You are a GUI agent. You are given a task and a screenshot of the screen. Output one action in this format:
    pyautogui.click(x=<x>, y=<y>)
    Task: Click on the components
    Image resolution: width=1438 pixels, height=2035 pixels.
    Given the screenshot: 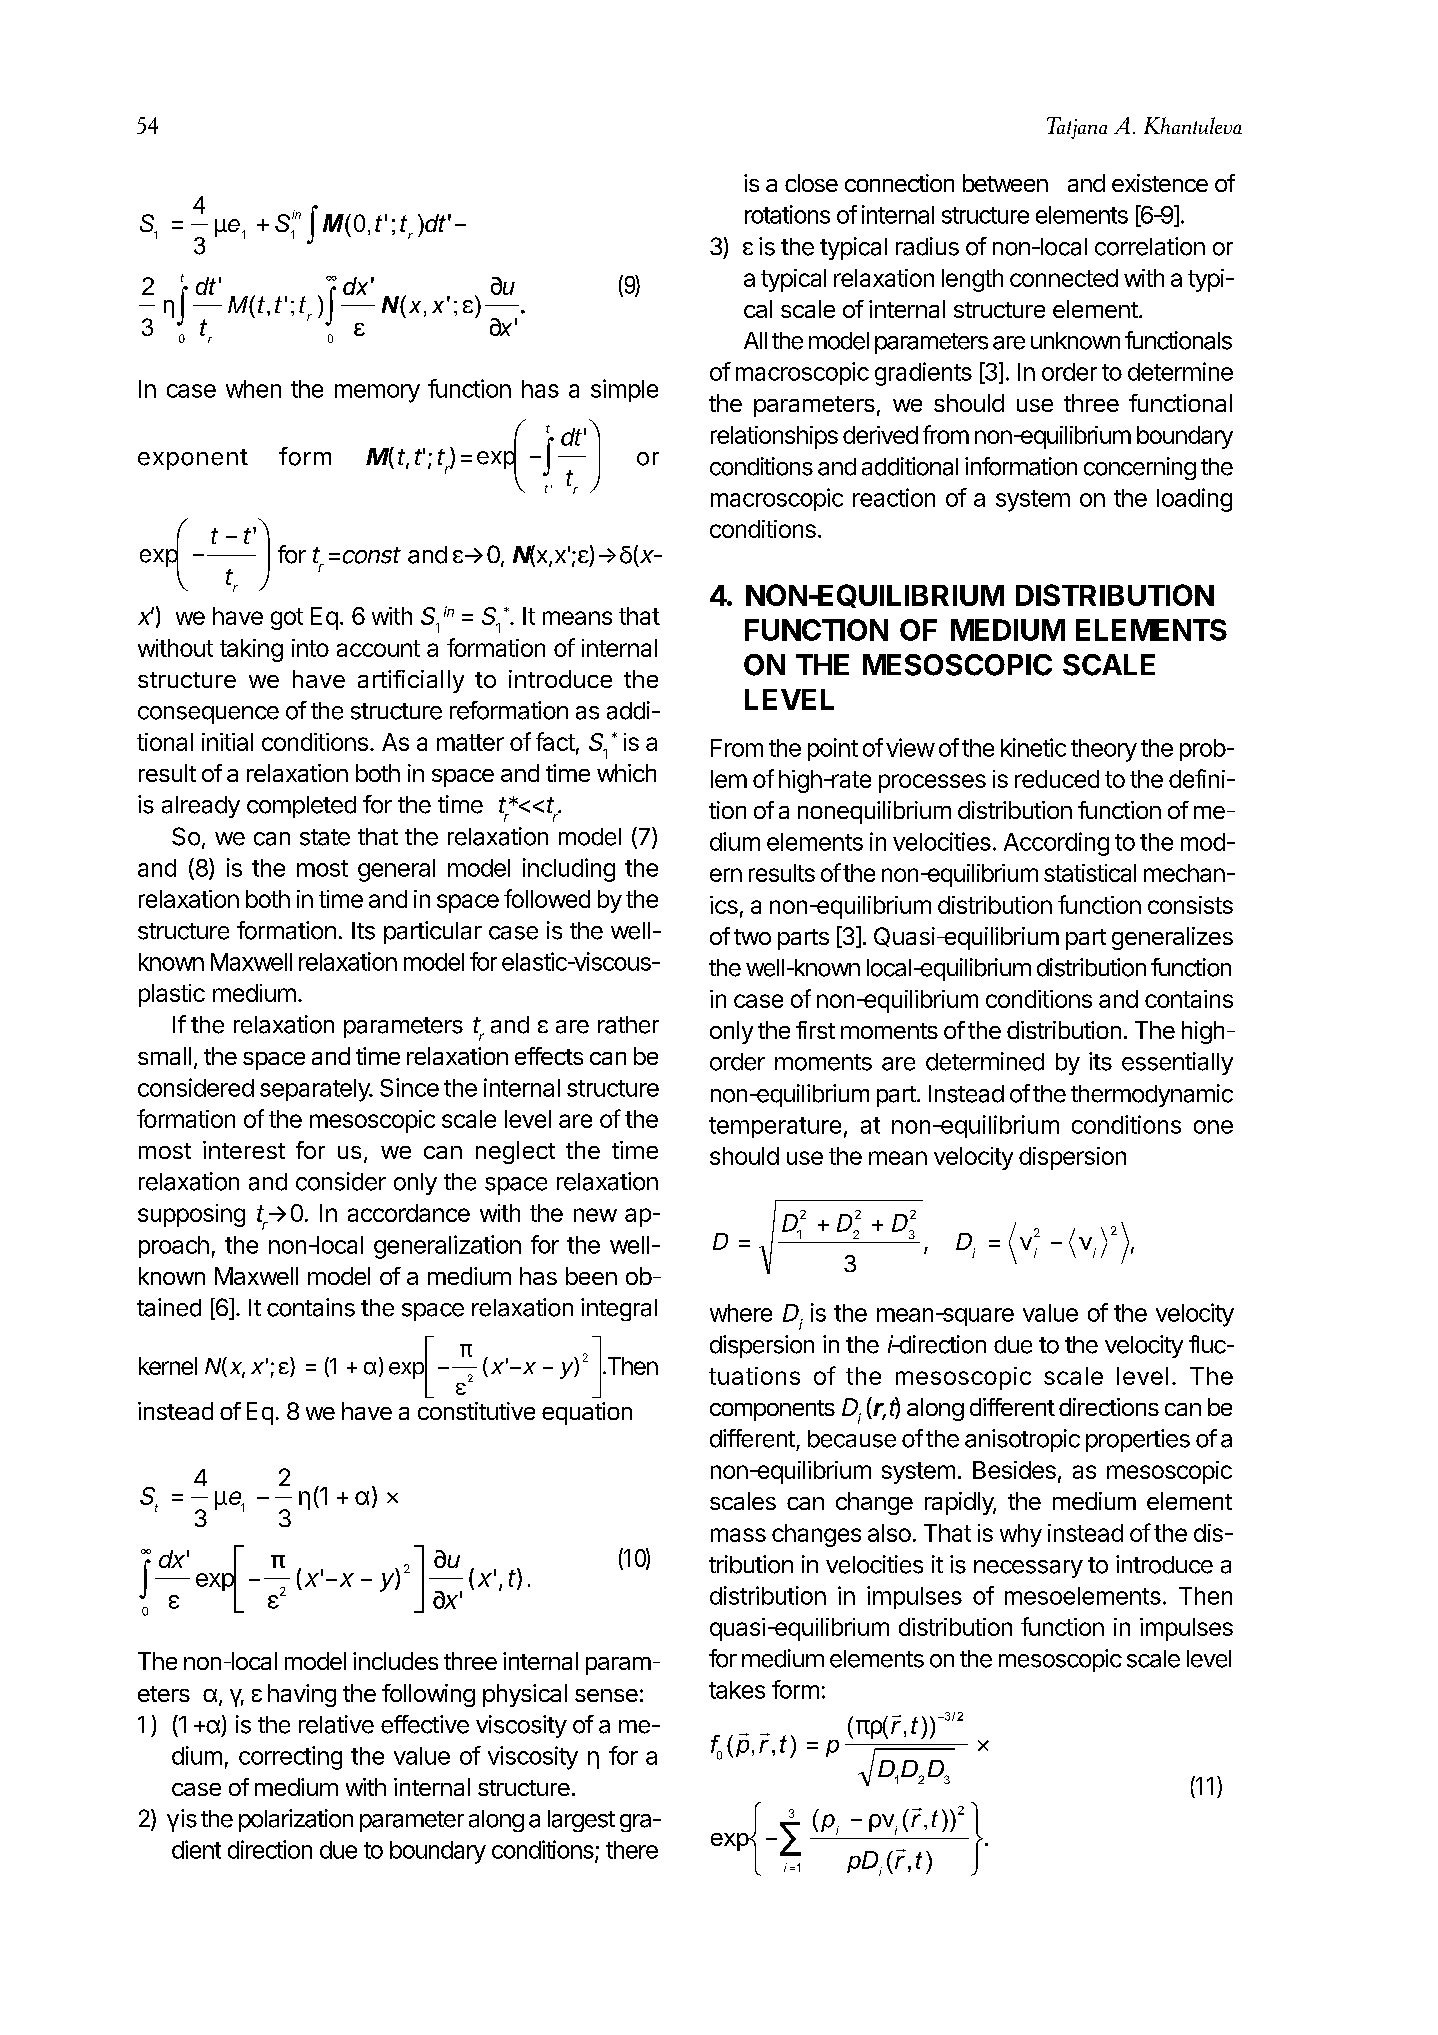 What is the action you would take?
    pyautogui.click(x=772, y=1410)
